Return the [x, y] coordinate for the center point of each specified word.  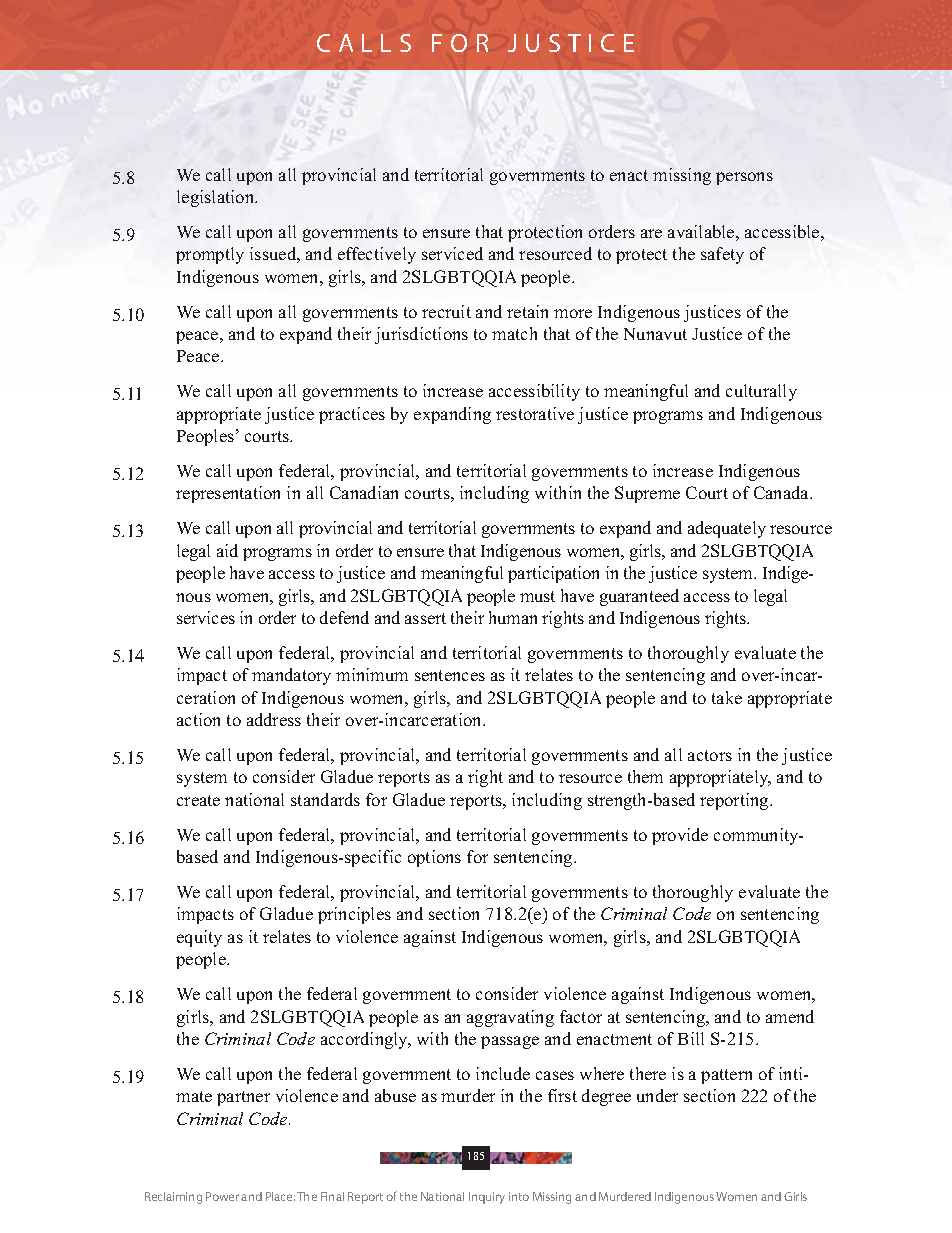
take [727, 697]
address [274, 719]
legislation [217, 198]
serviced [452, 253]
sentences [450, 675]
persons [744, 178]
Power [222, 1196]
